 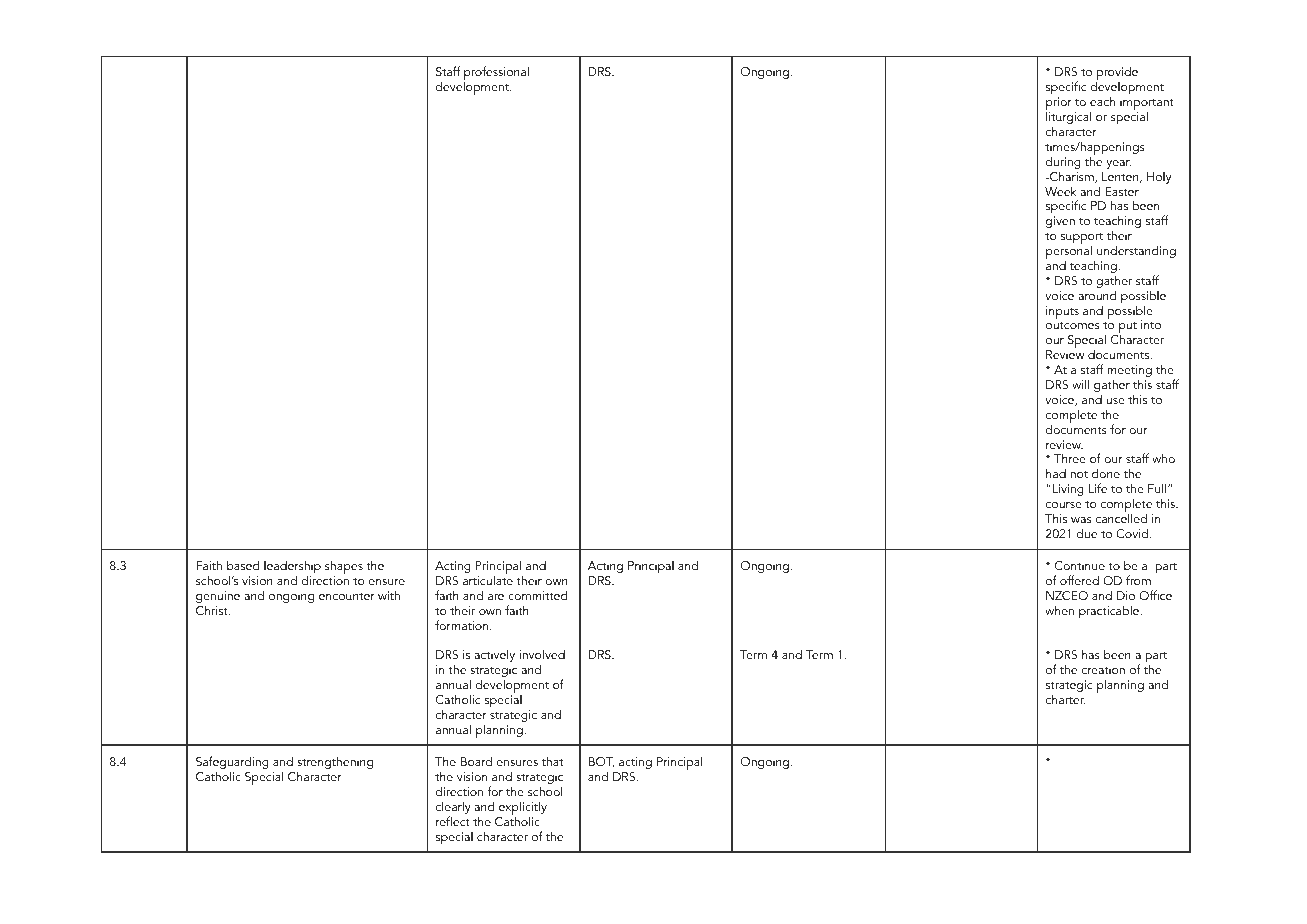 What do you see at coordinates (1097, 295) in the screenshot?
I see `around` at bounding box center [1097, 295].
